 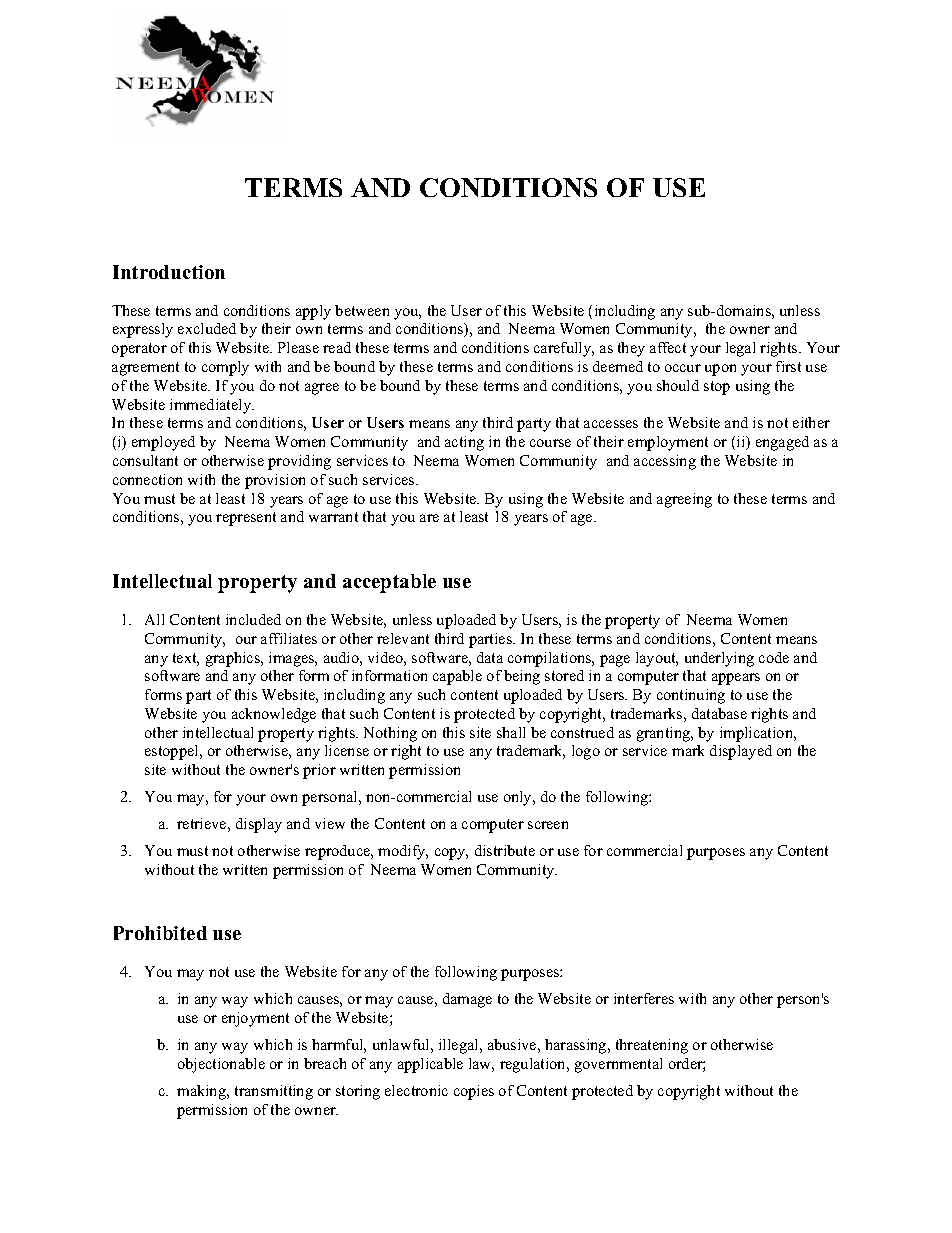 I want to click on excluded, so click(x=207, y=328).
